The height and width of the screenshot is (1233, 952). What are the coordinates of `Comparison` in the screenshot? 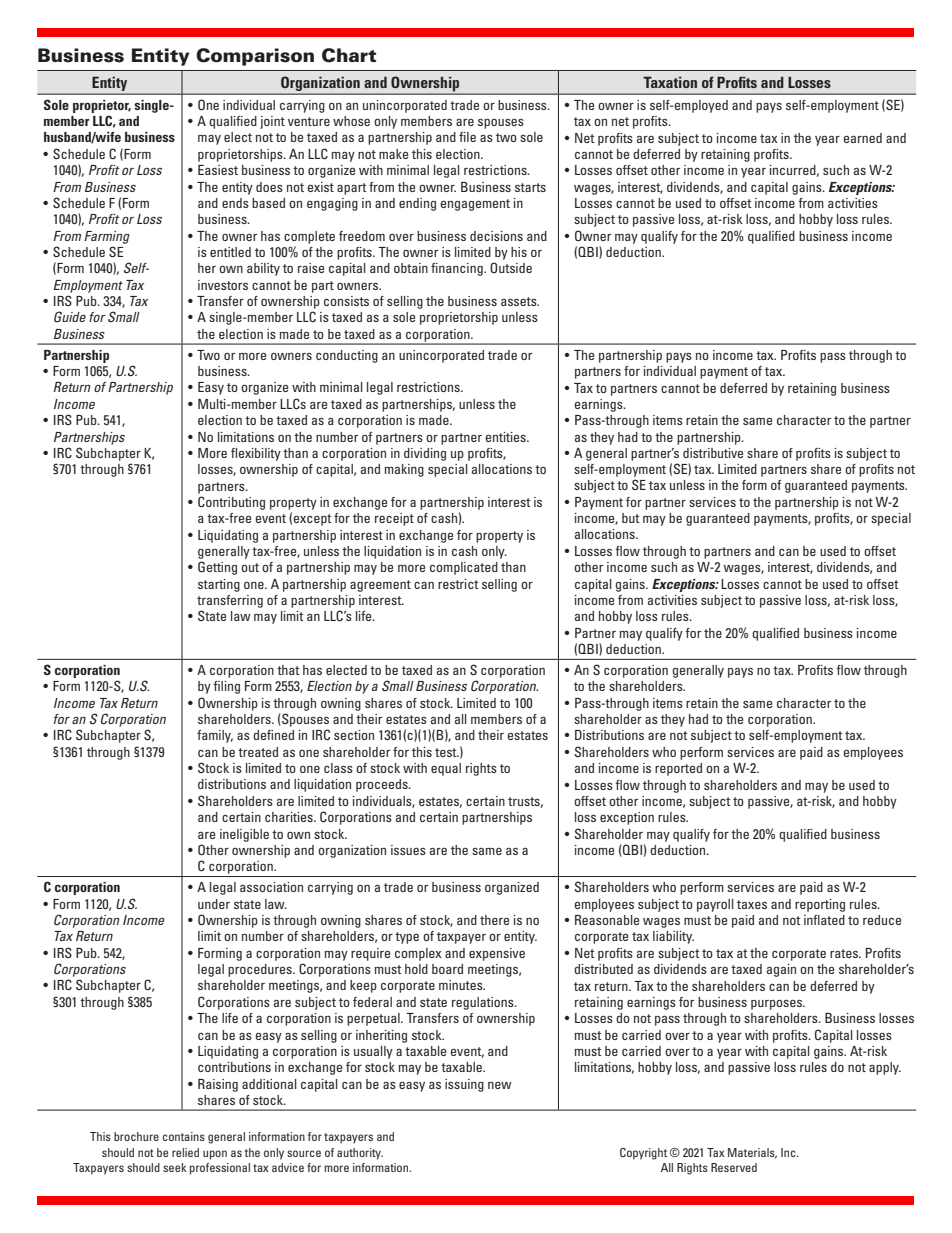 It's located at (255, 57).
